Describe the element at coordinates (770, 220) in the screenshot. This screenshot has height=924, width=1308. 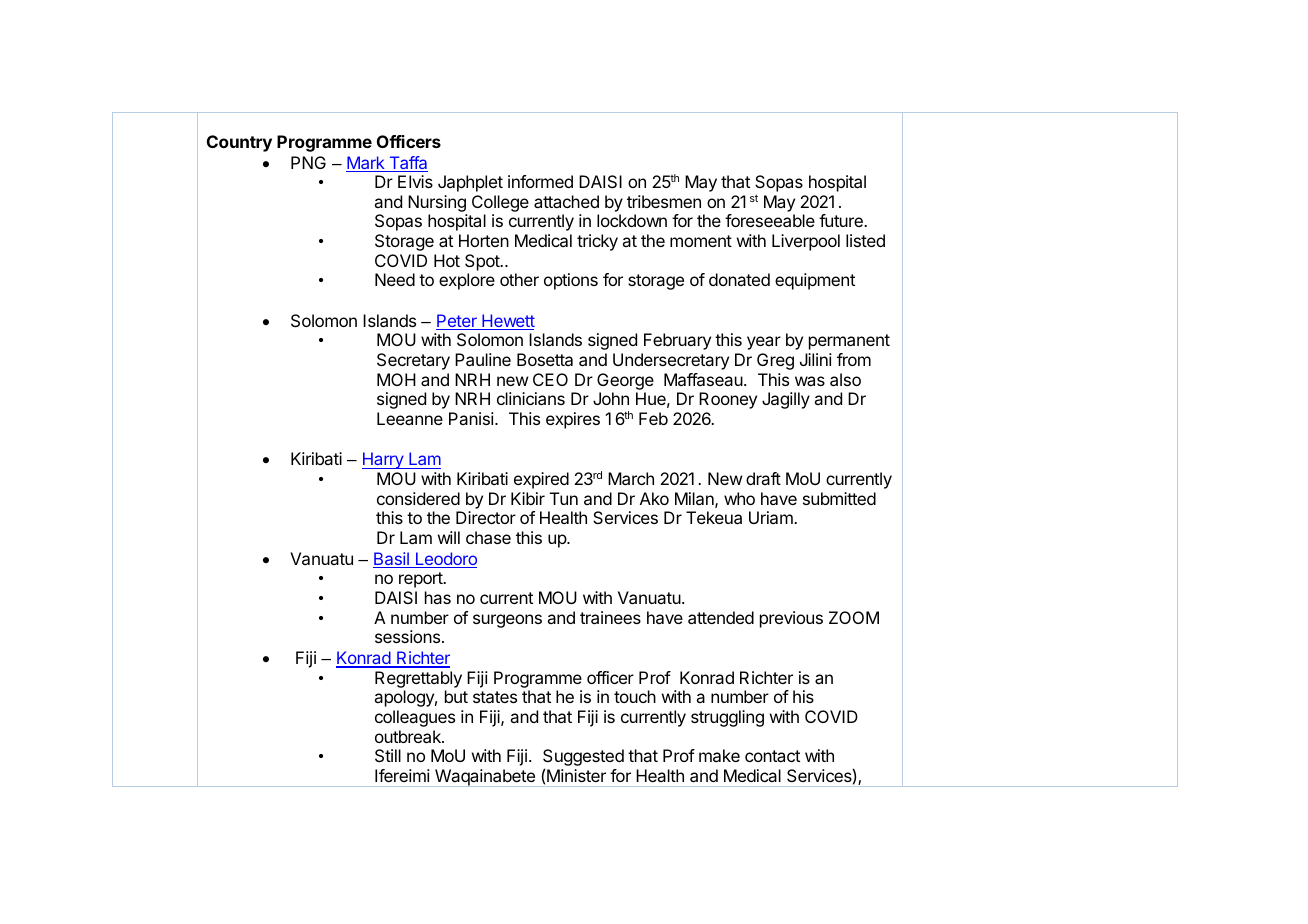
I see `foreseeable` at that location.
